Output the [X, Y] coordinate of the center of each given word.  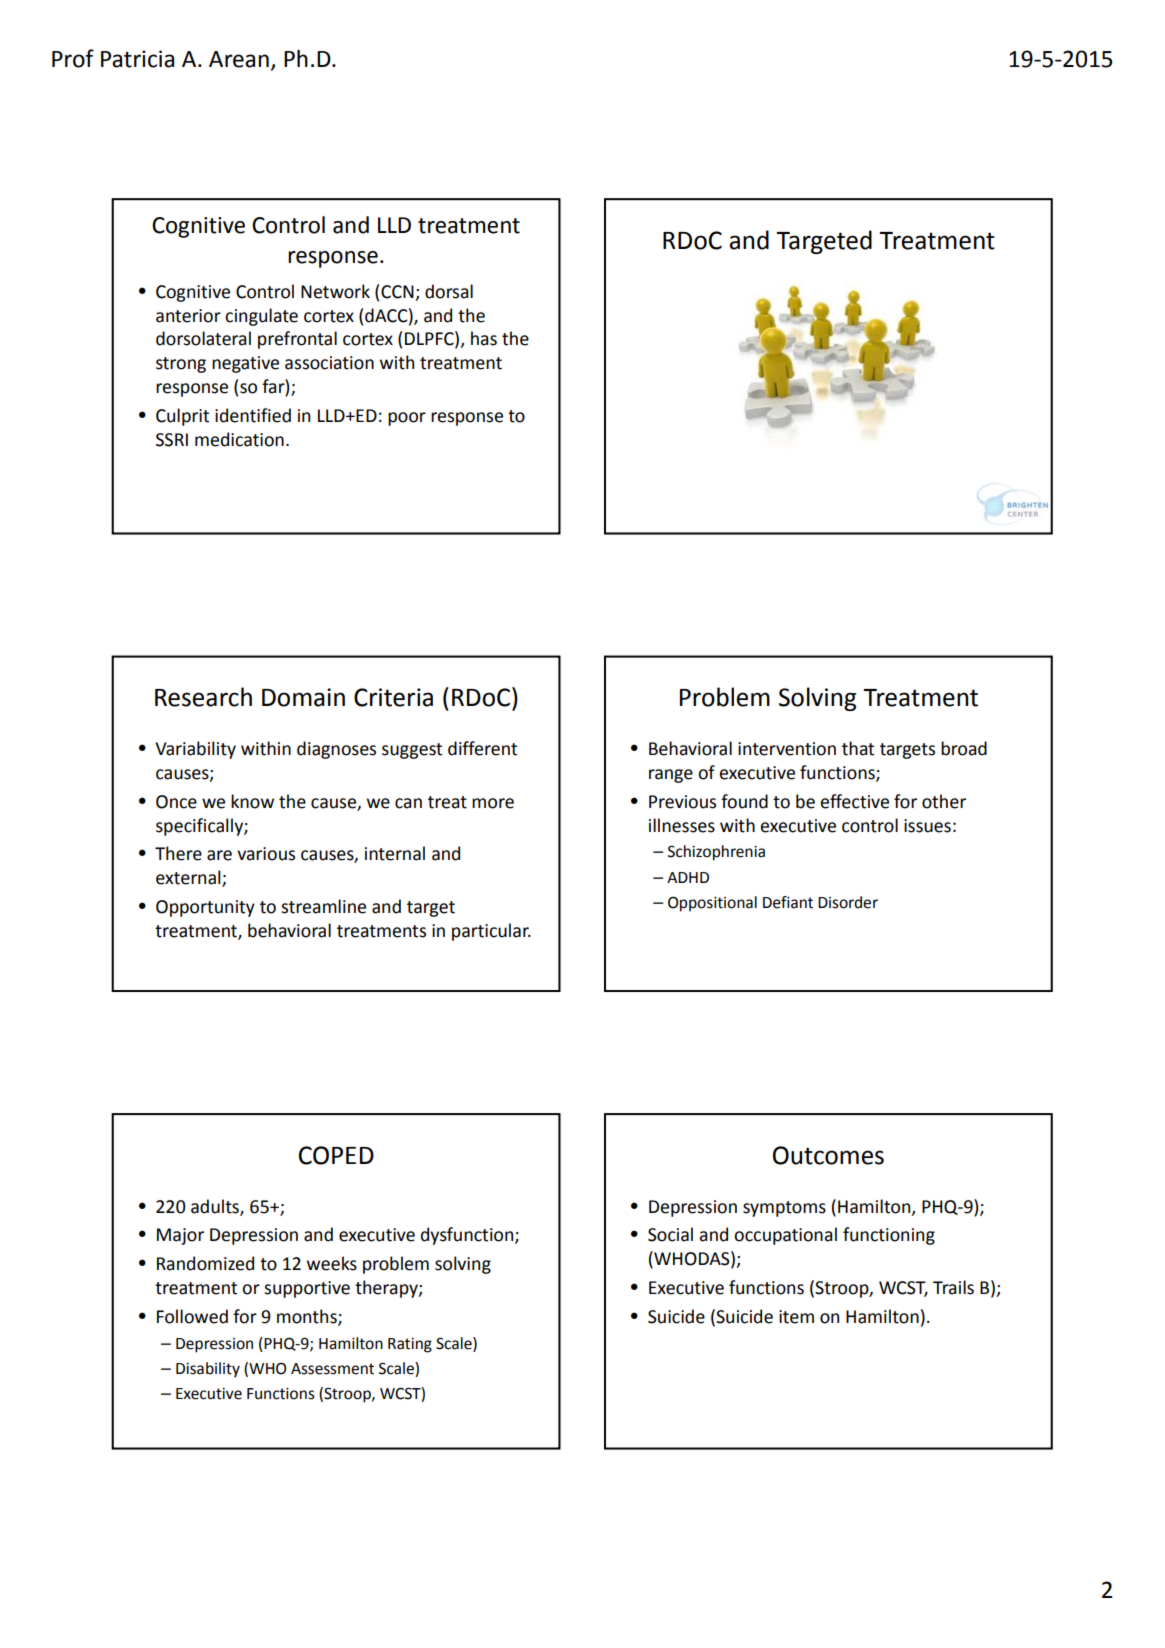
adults [216, 1207]
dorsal [449, 291]
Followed [192, 1316]
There [178, 853]
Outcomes [828, 1155]
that [858, 748]
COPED [336, 1155]
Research [203, 697]
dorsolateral [203, 338]
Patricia [137, 59]
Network [335, 291]
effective [854, 801]
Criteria [393, 697]
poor [407, 419]
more [493, 803]
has [484, 338]
